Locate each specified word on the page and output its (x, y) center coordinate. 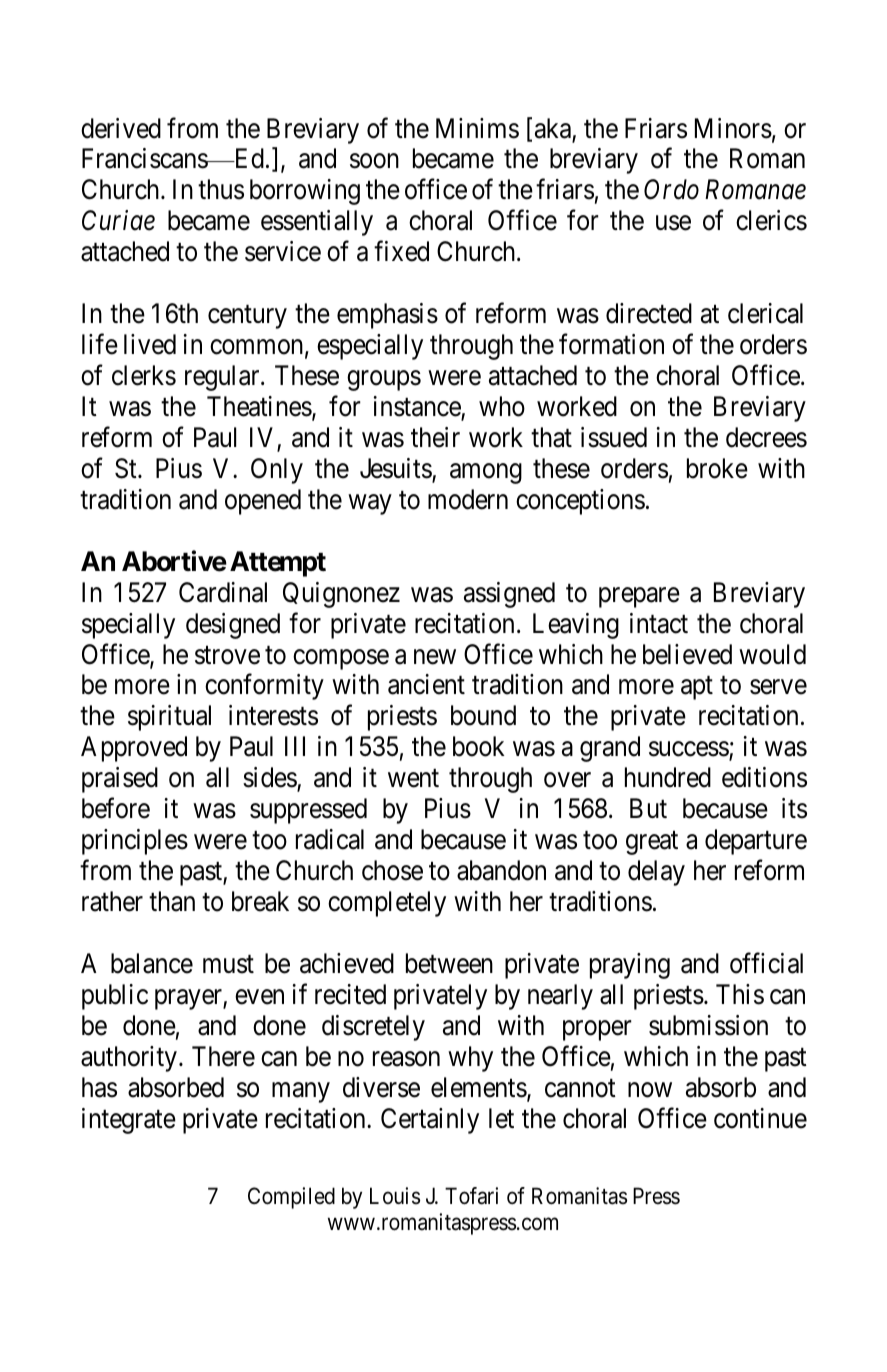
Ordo (671, 189)
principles (135, 842)
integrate (129, 1121)
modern (468, 499)
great (652, 843)
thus (221, 189)
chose (392, 870)
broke (717, 468)
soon (374, 161)
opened (263, 502)
